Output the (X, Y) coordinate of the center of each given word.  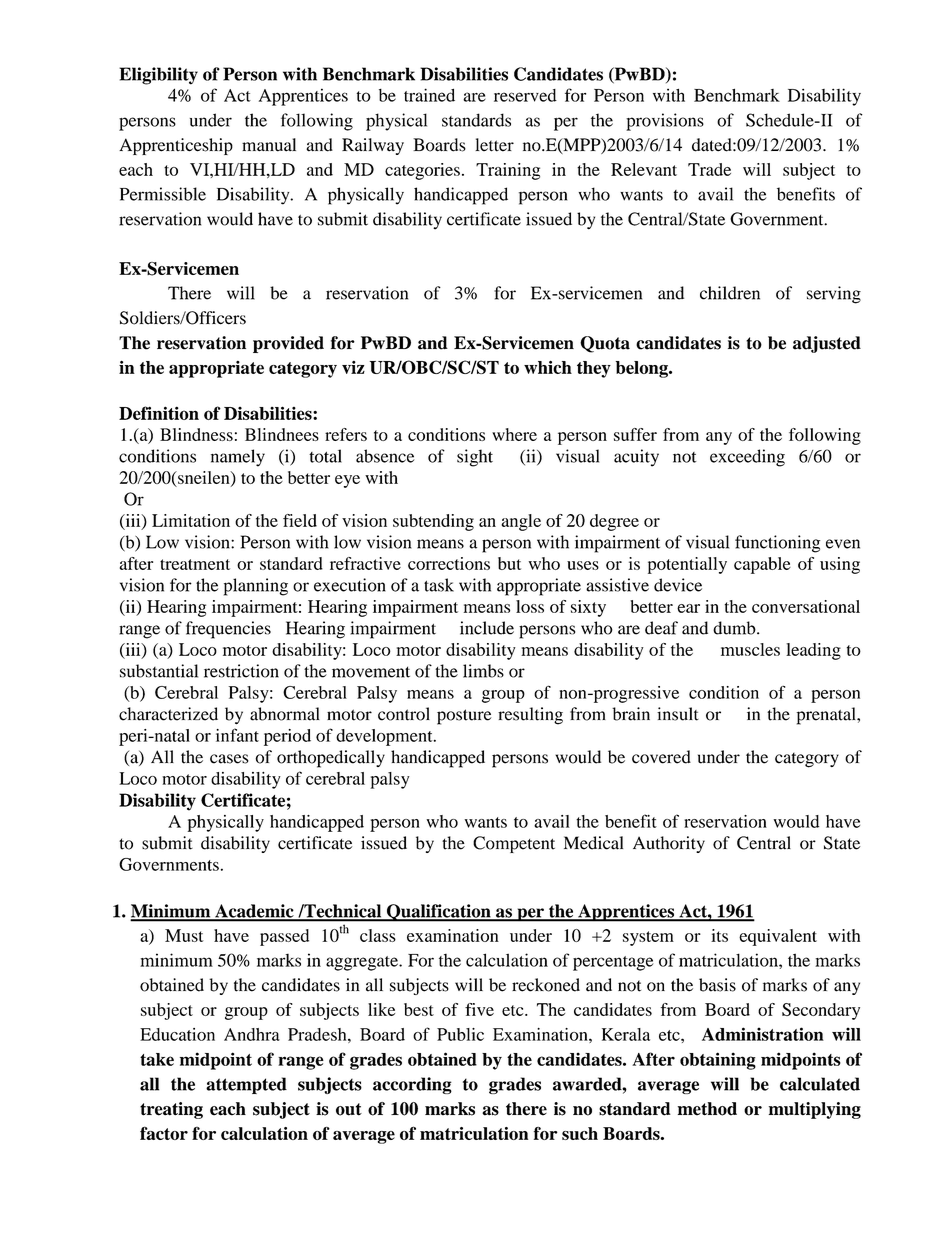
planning (256, 587)
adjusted (827, 344)
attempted (246, 1085)
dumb (735, 628)
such (580, 1133)
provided (288, 344)
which (548, 367)
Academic (254, 912)
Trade (709, 169)
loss (530, 606)
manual (269, 145)
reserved (525, 95)
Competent (514, 844)
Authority (669, 844)
